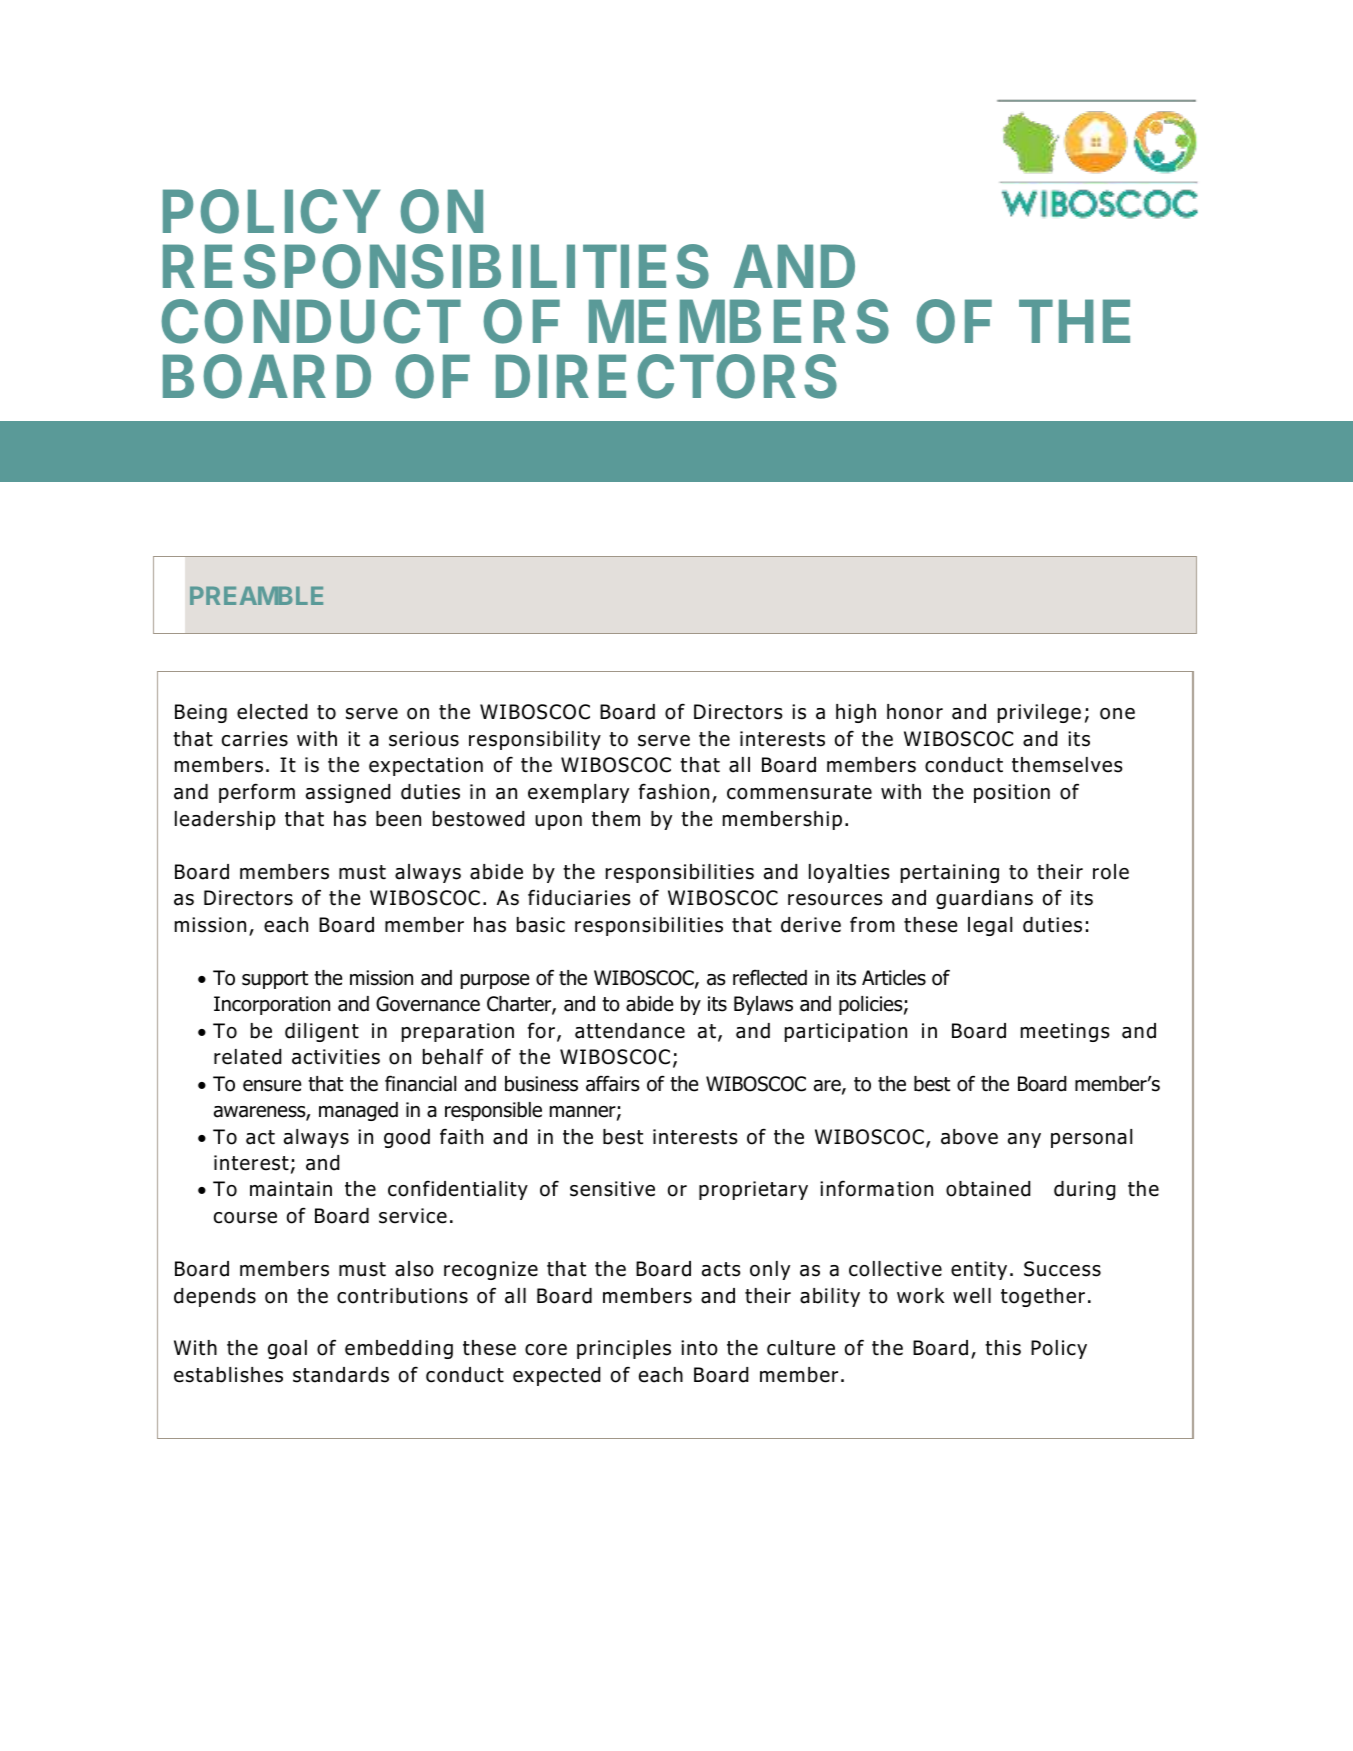  I want to click on honor, so click(915, 712).
